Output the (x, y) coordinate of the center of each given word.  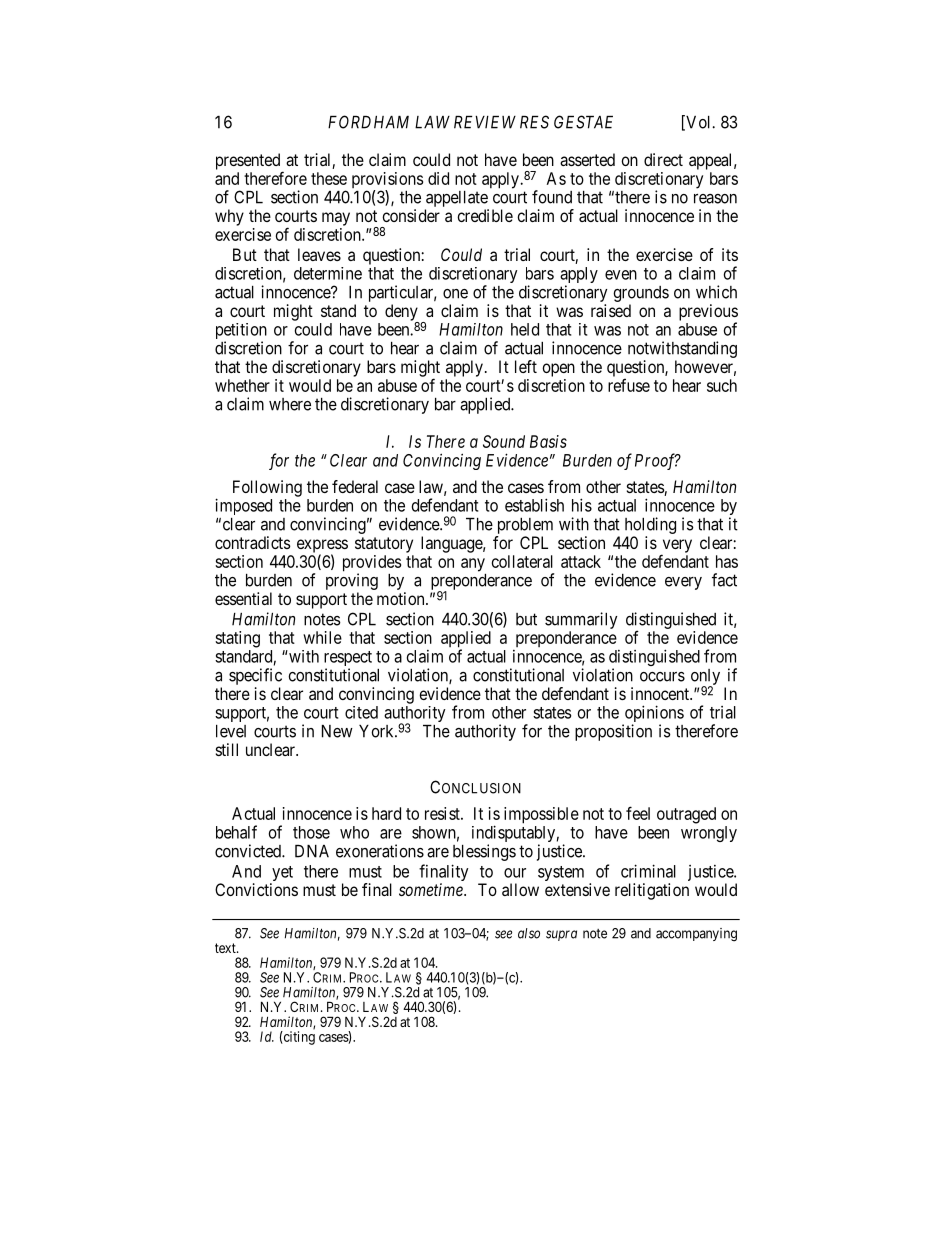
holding (650, 525)
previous (708, 313)
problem (525, 526)
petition (241, 332)
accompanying (696, 935)
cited (361, 712)
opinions (653, 715)
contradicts (253, 542)
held (525, 329)
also (529, 933)
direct (663, 159)
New (337, 731)
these (329, 178)
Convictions (256, 889)
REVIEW (485, 122)
